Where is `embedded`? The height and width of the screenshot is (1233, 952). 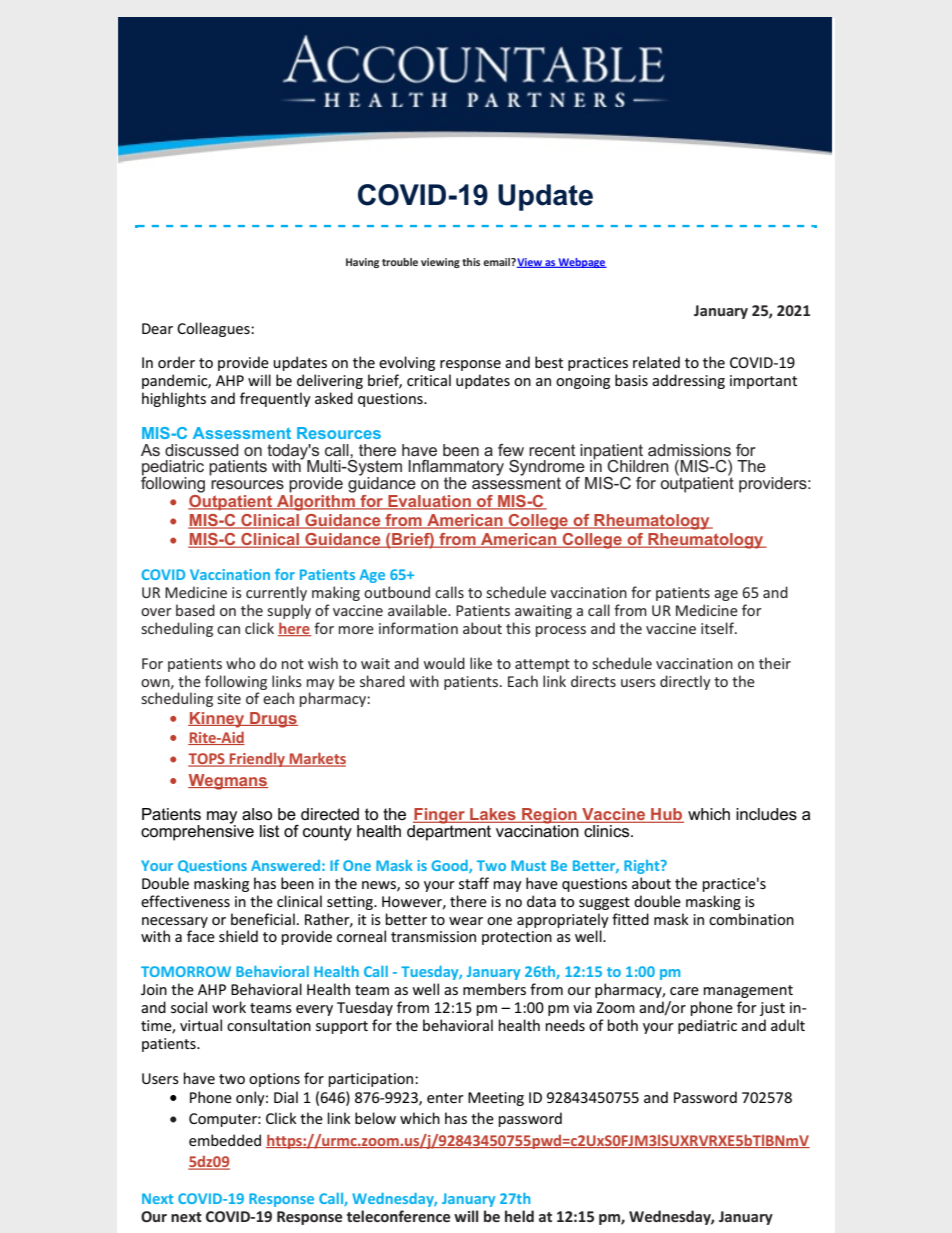
embedded is located at coordinates (225, 1140).
